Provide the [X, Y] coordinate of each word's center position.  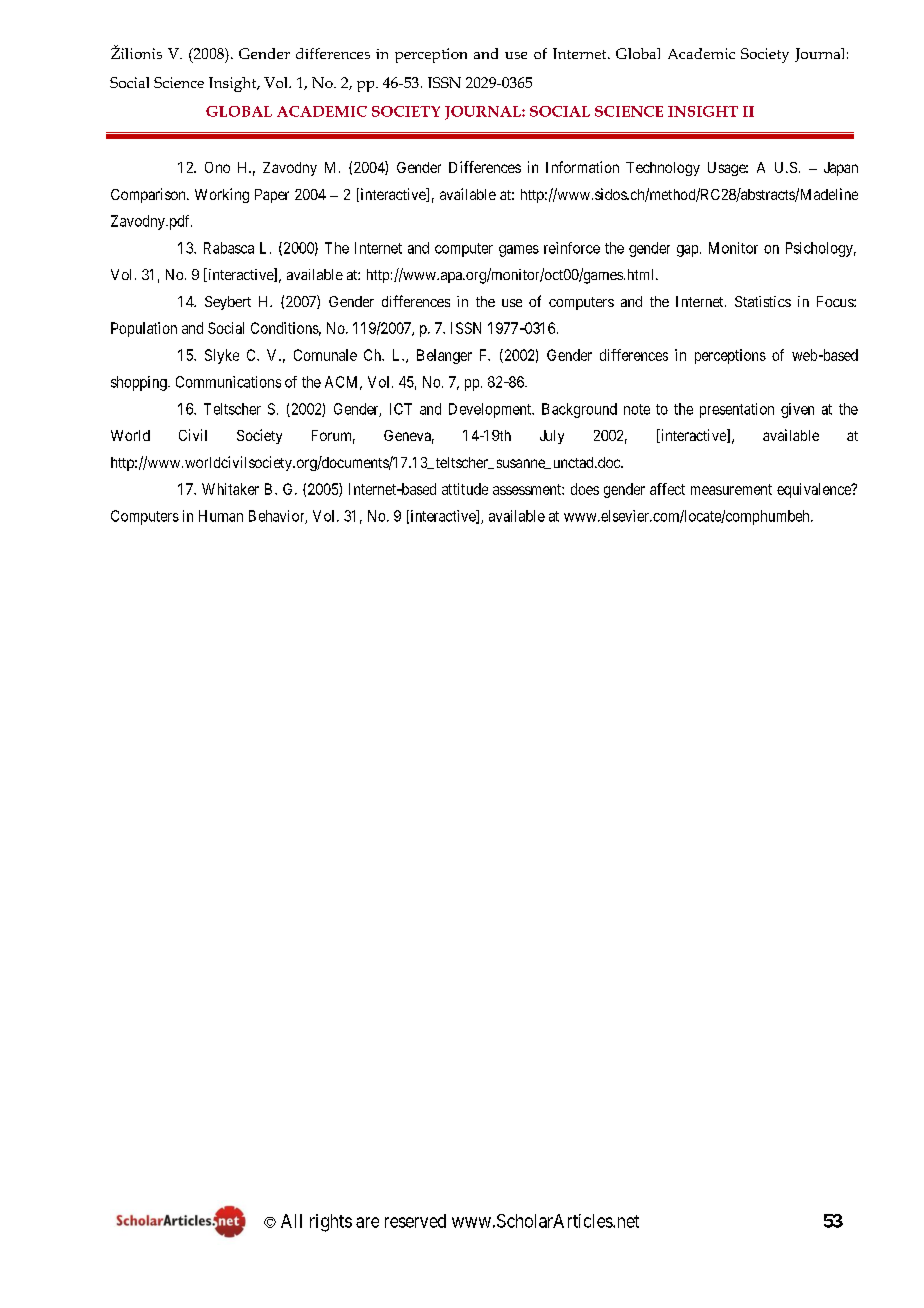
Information [582, 167]
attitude [465, 489]
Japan [841, 169]
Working [222, 195]
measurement [731, 489]
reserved [415, 1221]
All [291, 1221]
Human [221, 516]
